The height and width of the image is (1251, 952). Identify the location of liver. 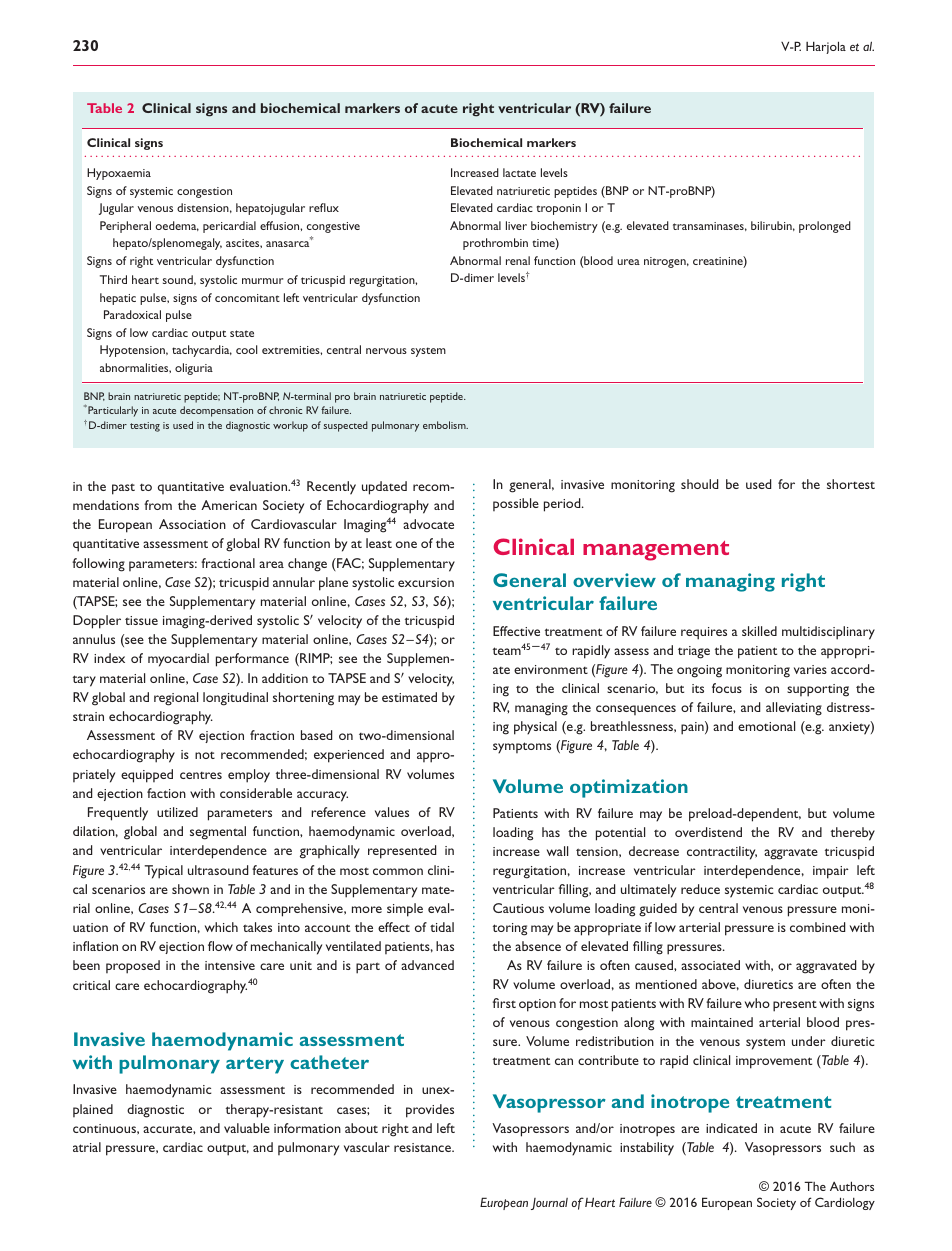
(516, 225).
